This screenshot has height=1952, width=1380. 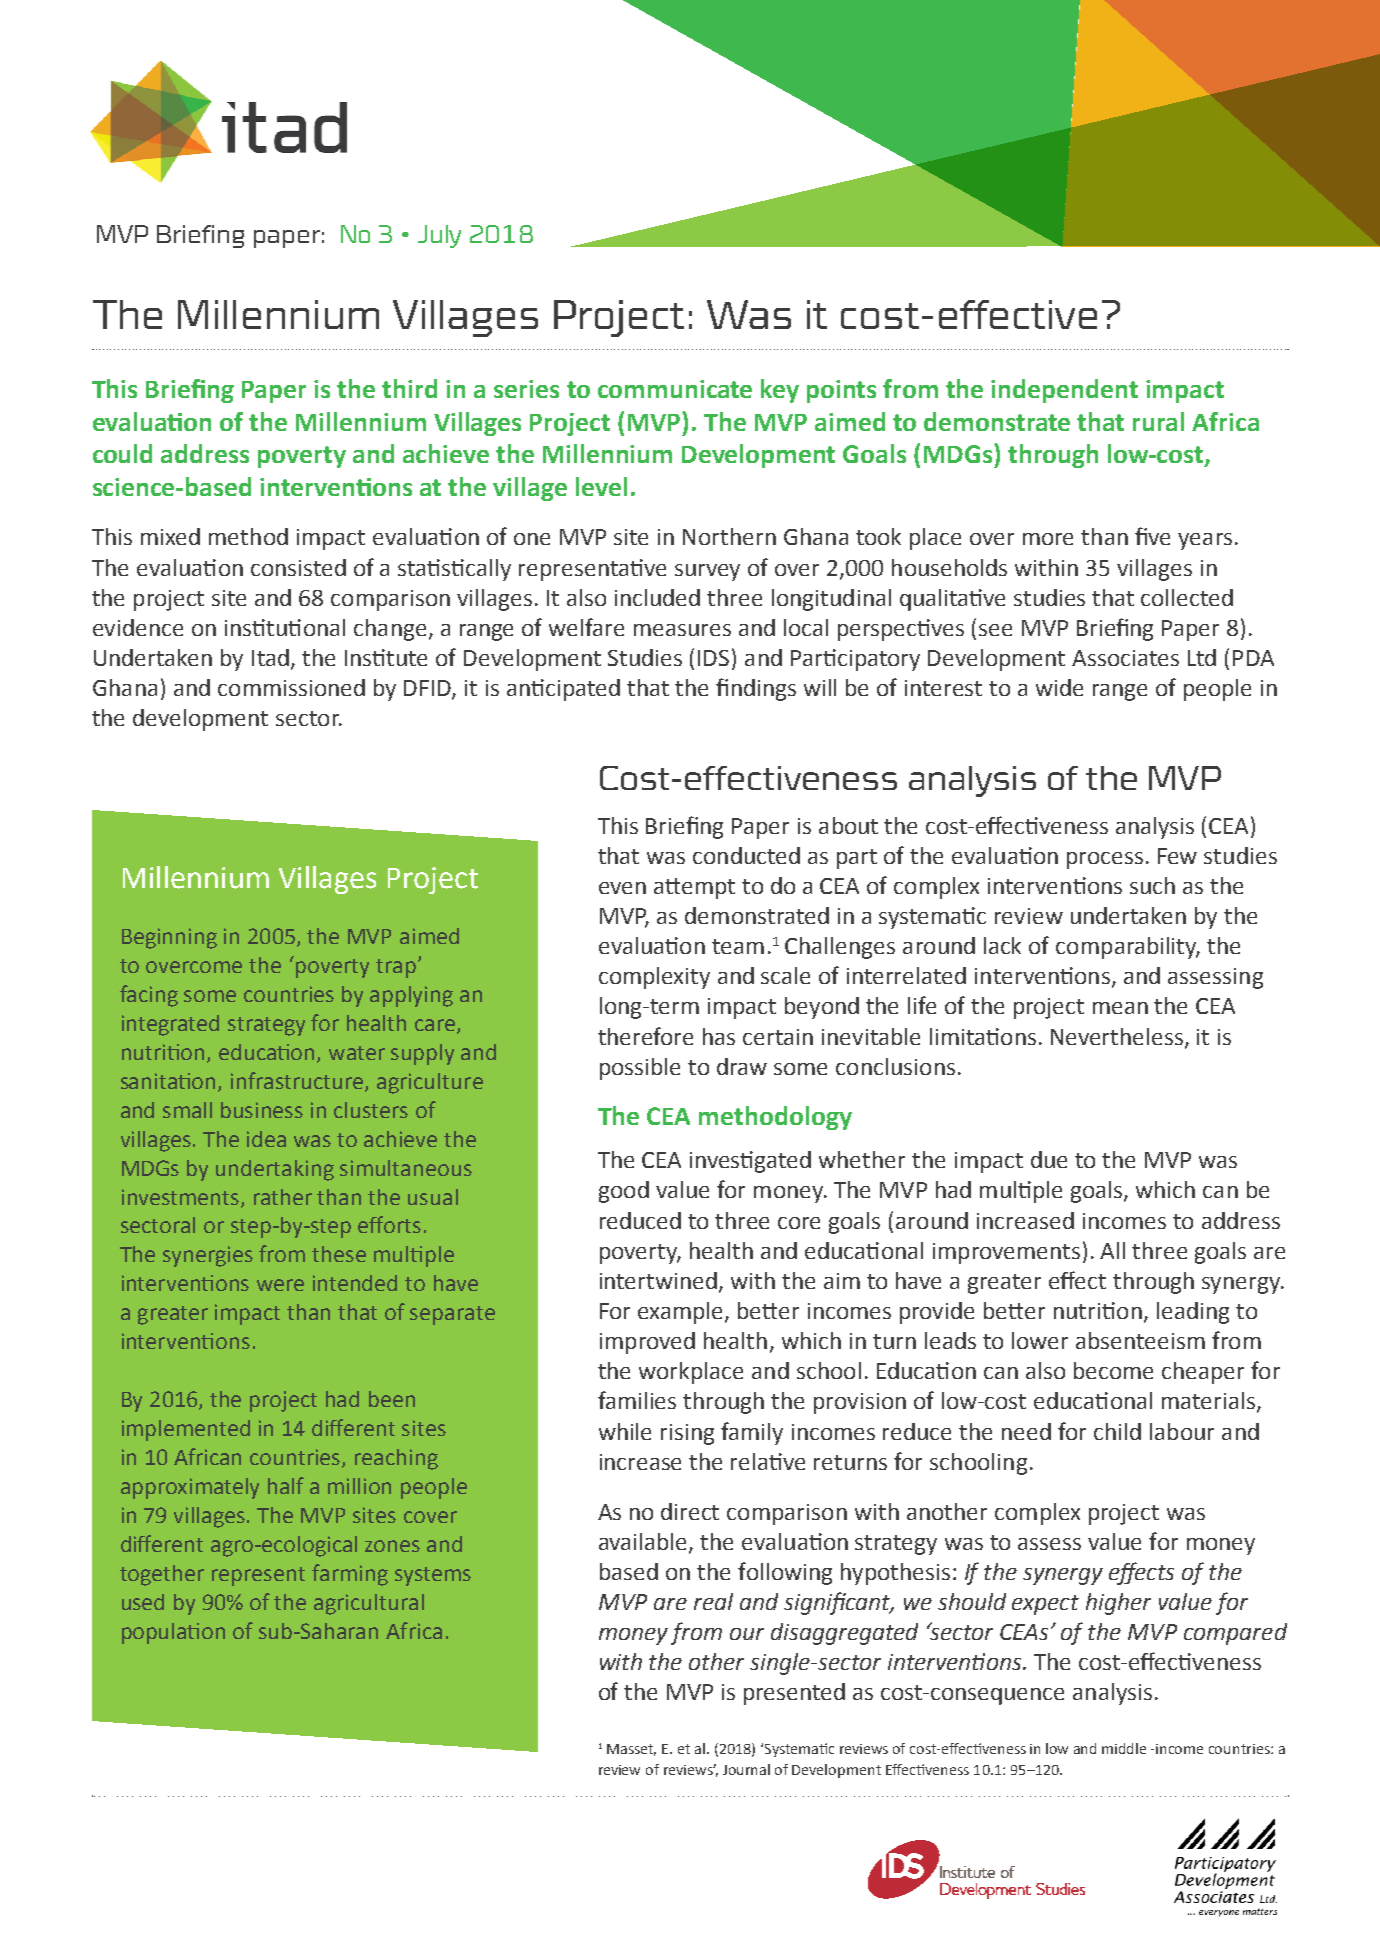 I want to click on July, so click(x=439, y=236).
